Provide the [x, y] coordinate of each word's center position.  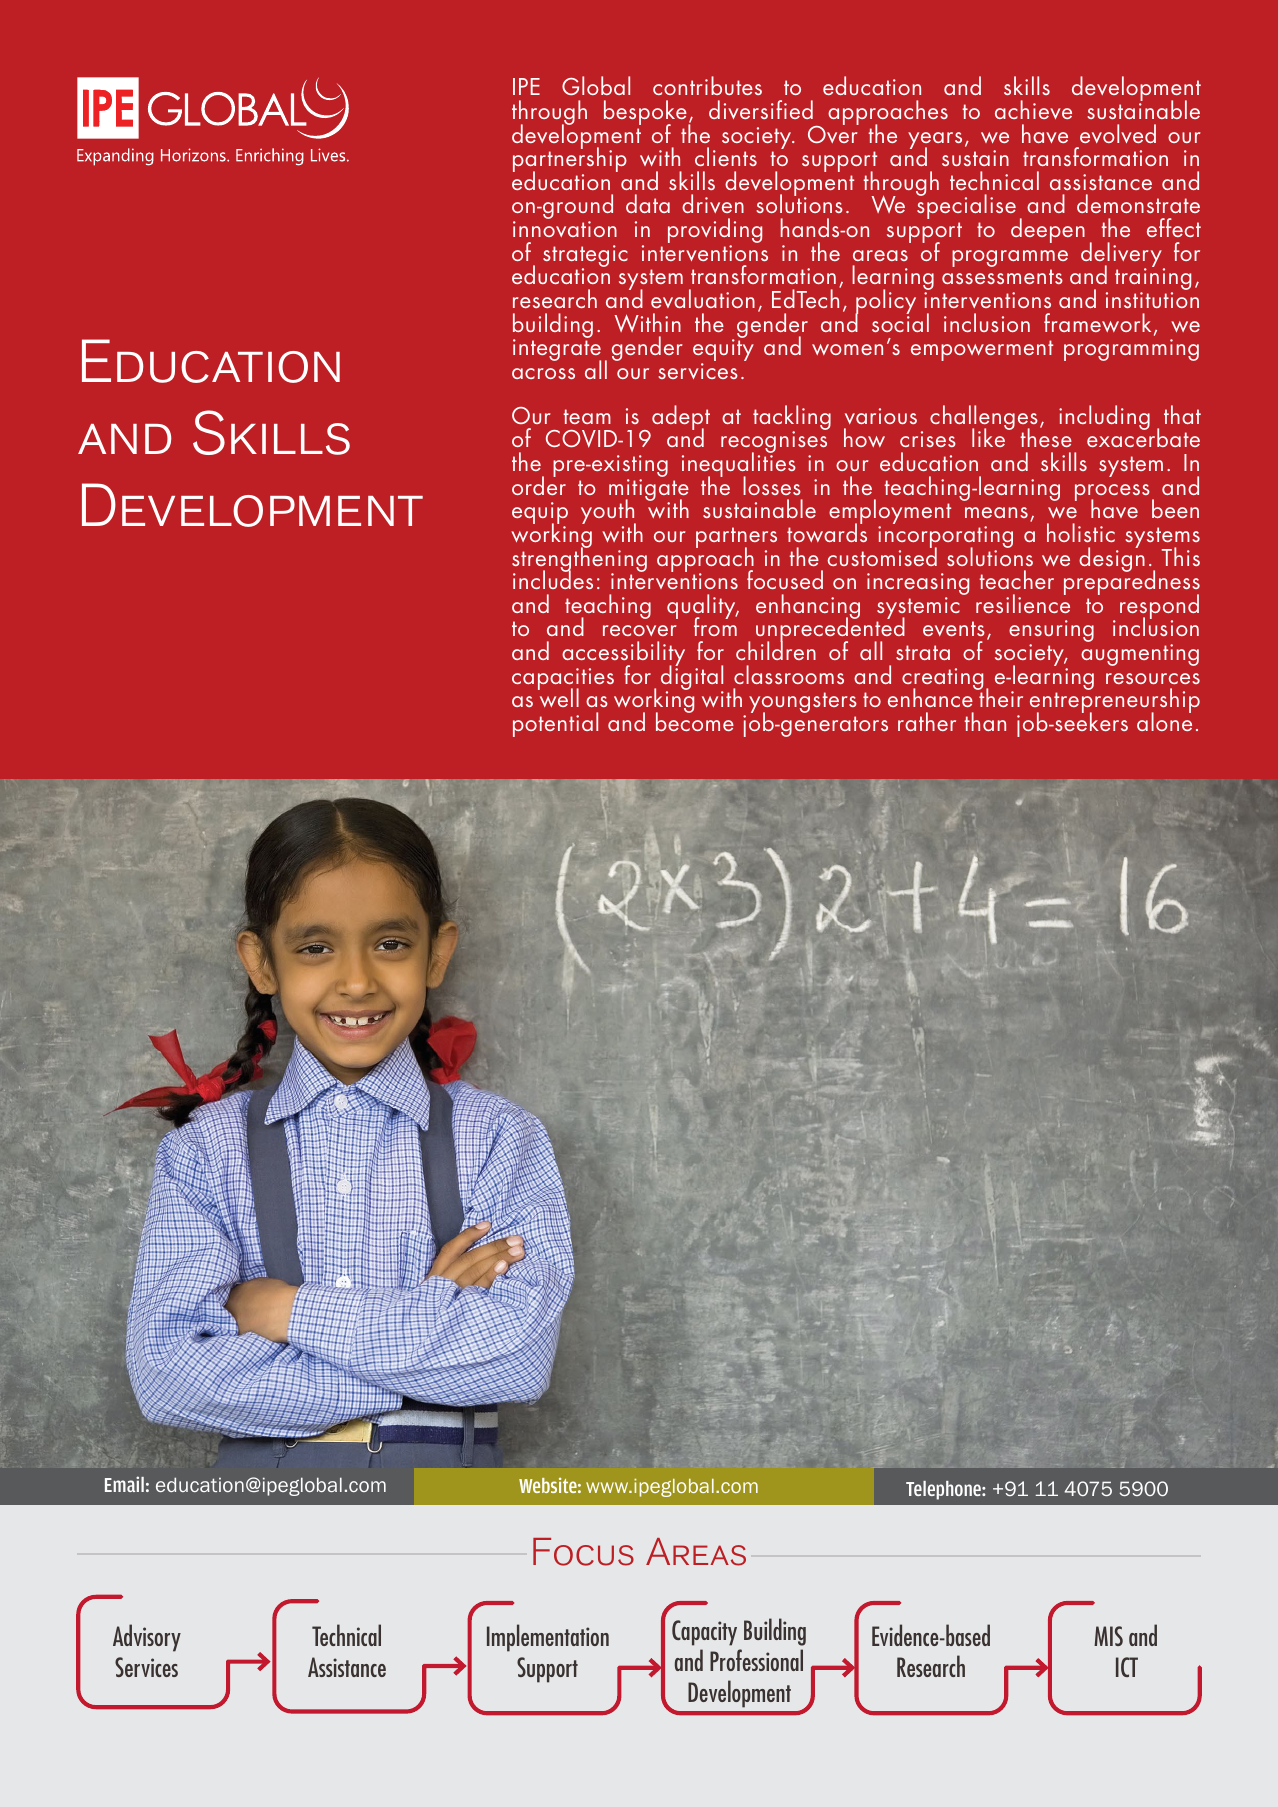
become [695, 720]
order [539, 484]
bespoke [646, 114]
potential [555, 724]
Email [124, 1484]
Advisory [147, 1638]
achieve [1033, 109]
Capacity [704, 1633]
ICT [1127, 1667]
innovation [565, 229]
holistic [1081, 532]
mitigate [649, 491]
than [985, 721]
